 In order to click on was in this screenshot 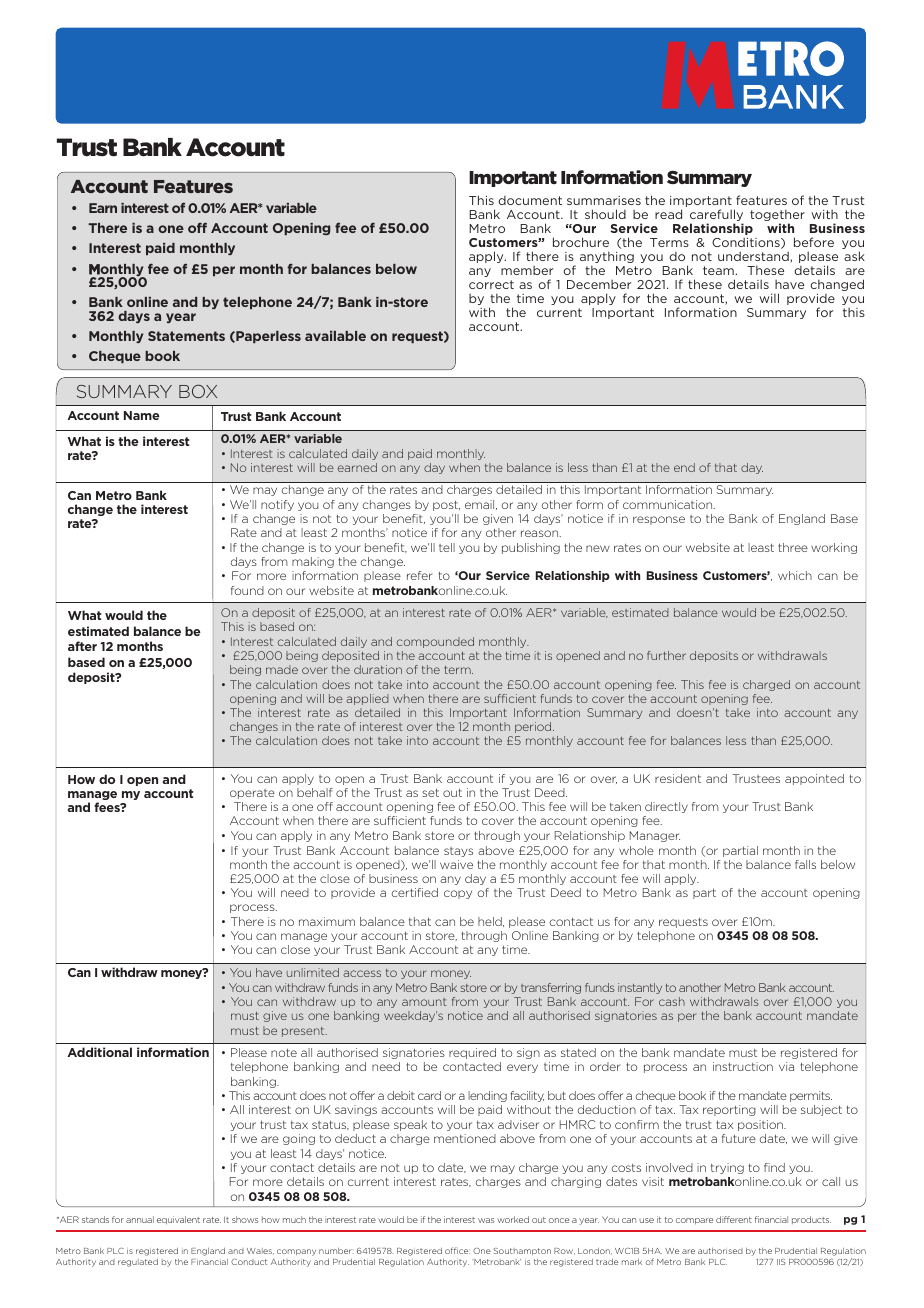, I will do `click(486, 1220)`.
